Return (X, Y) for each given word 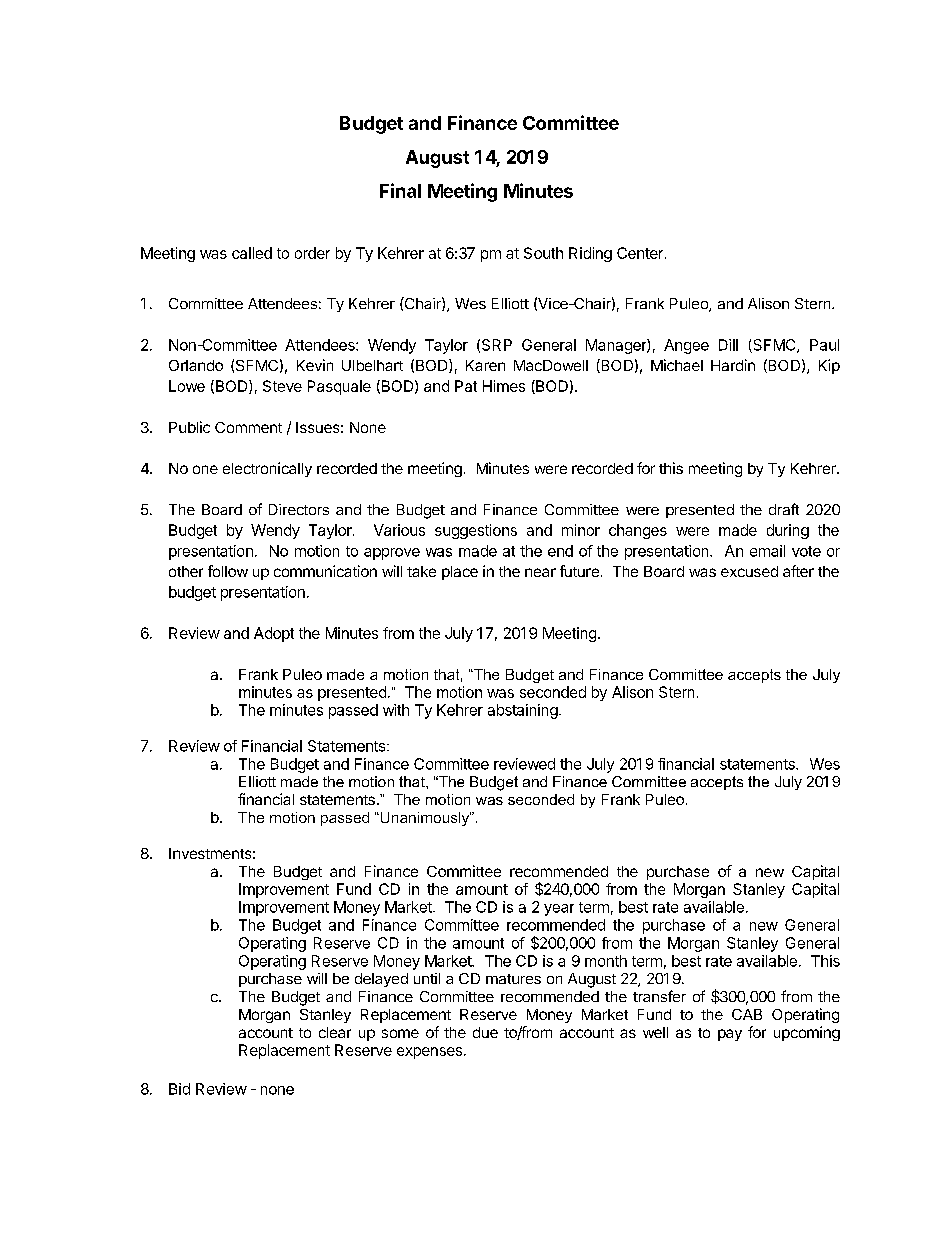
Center (640, 253)
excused (749, 571)
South (543, 253)
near (540, 572)
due (485, 1032)
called (252, 253)
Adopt (274, 634)
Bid (179, 1089)
